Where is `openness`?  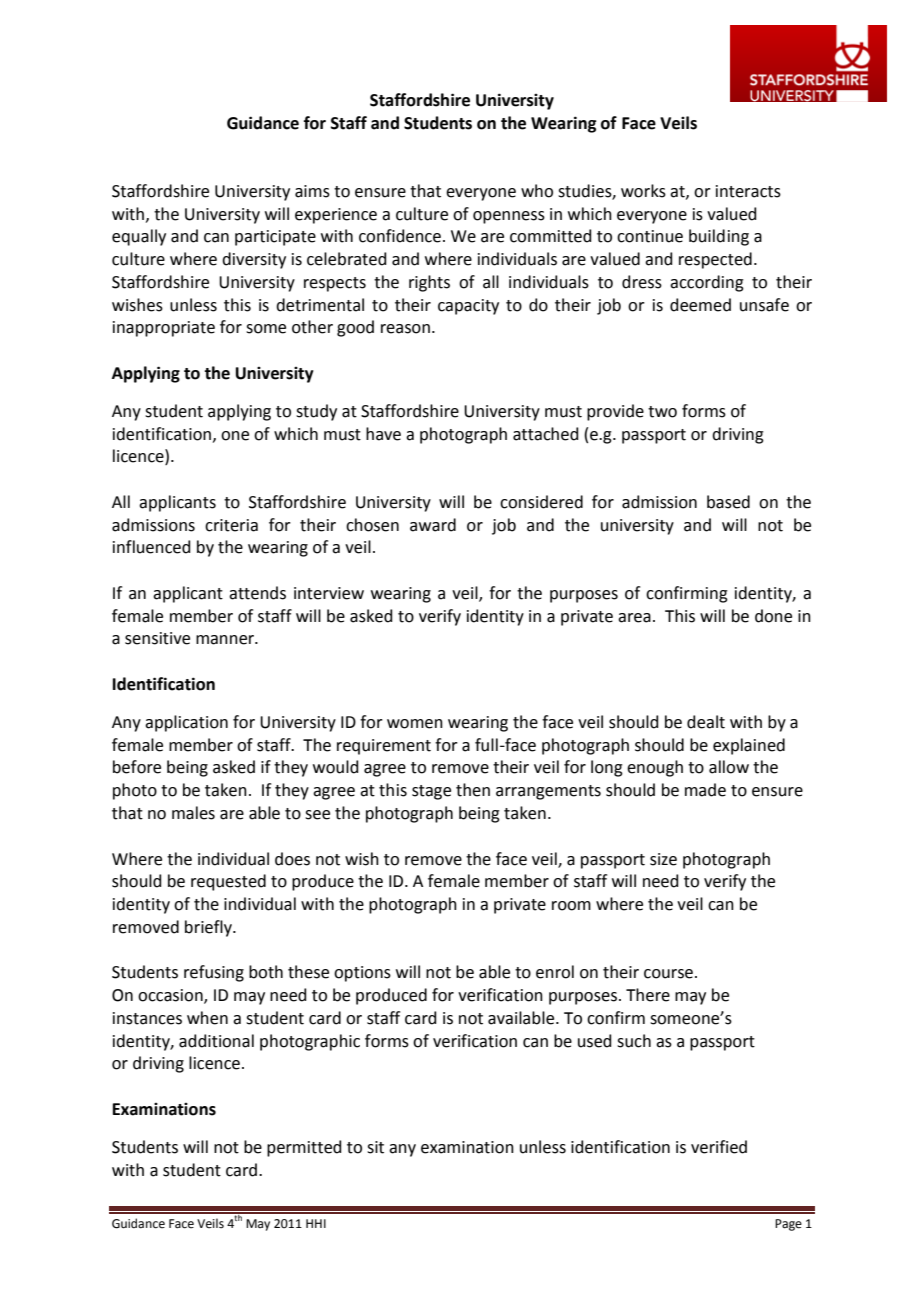 openness is located at coordinates (509, 217).
